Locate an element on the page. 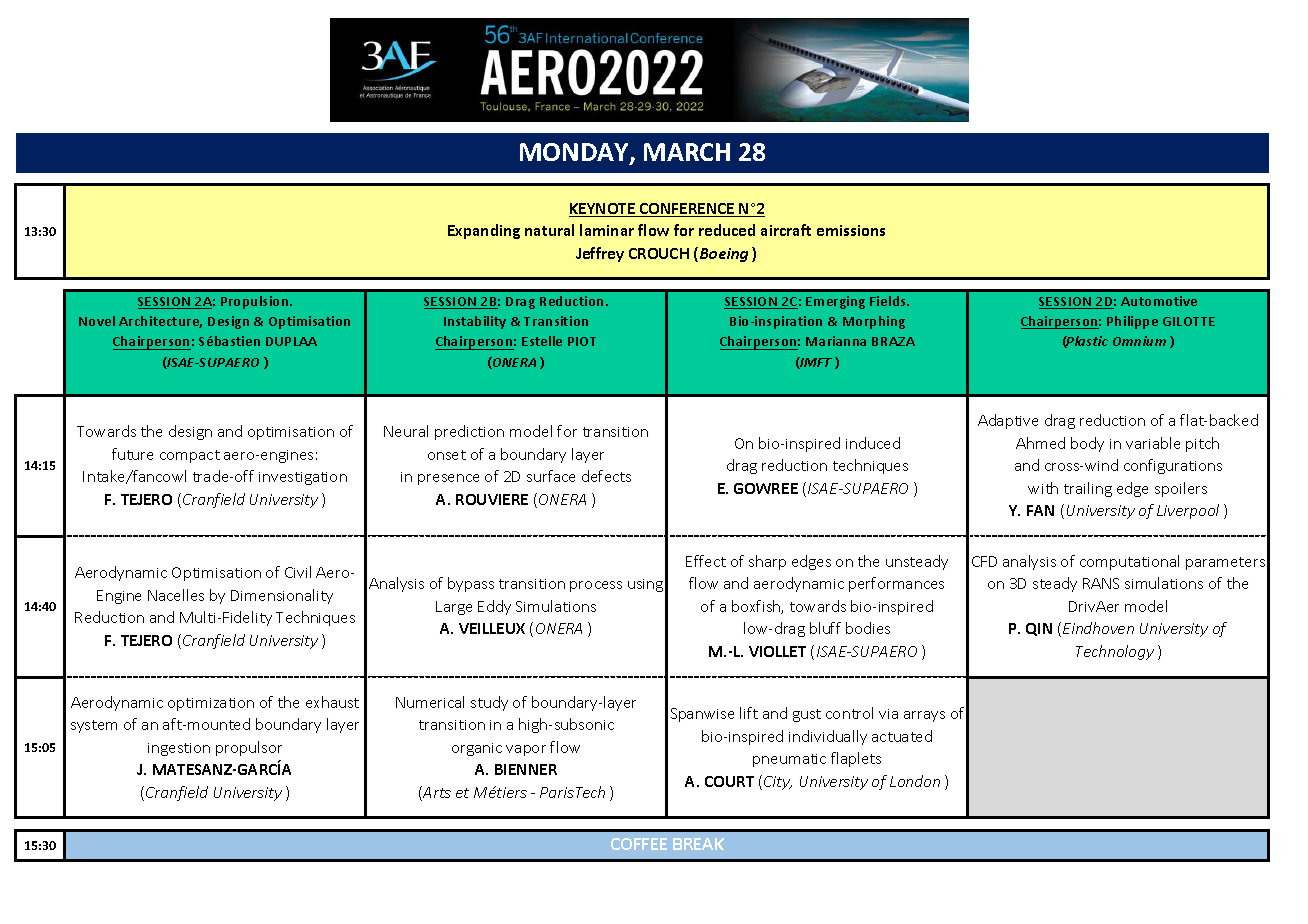 This document has height=924, width=1308. Expanding is located at coordinates (484, 231).
